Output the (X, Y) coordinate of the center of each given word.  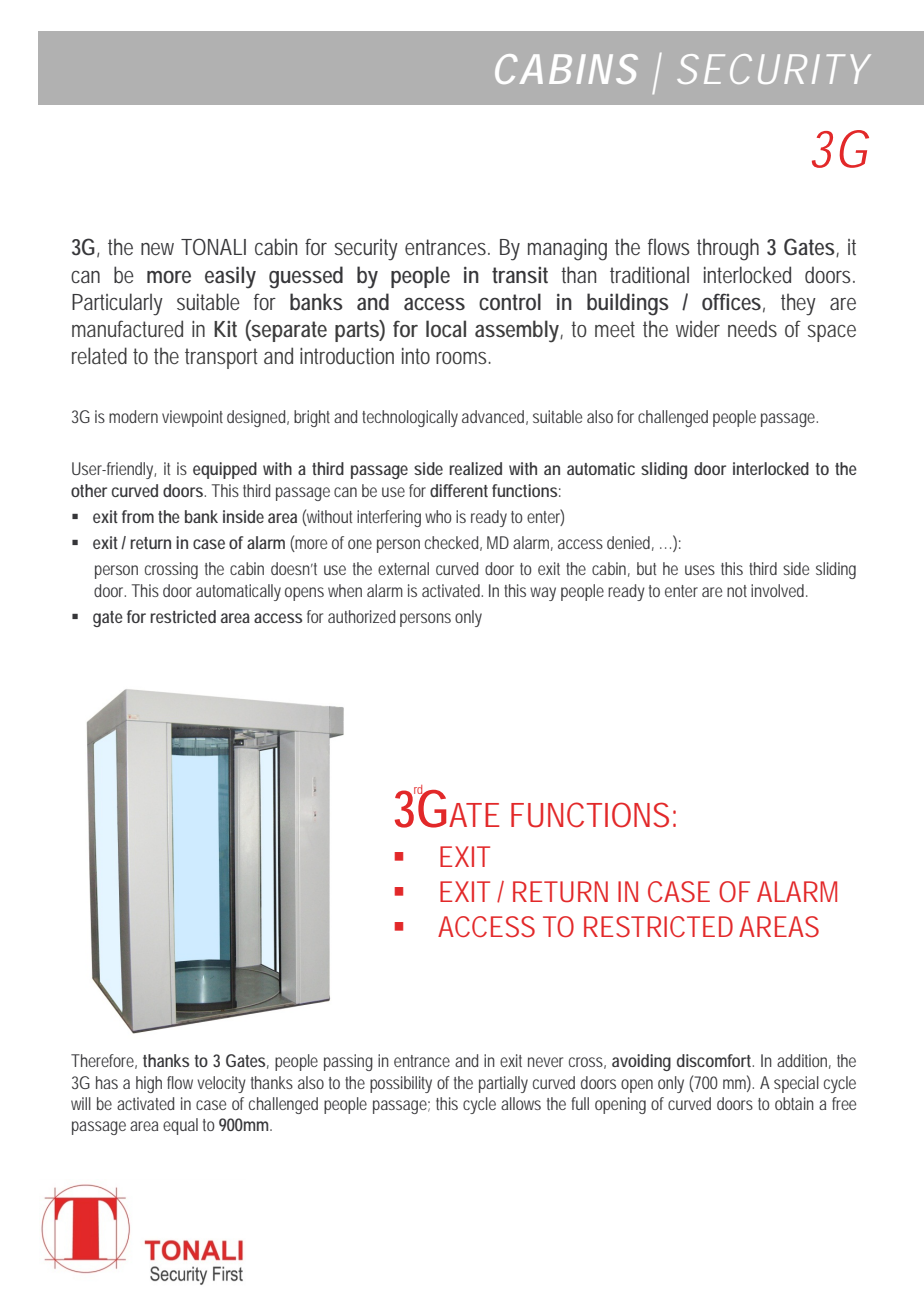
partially (503, 1084)
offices (731, 301)
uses (700, 570)
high (149, 1084)
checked (451, 542)
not (737, 591)
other (89, 490)
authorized (361, 616)
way (543, 594)
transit (520, 275)
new (157, 249)
